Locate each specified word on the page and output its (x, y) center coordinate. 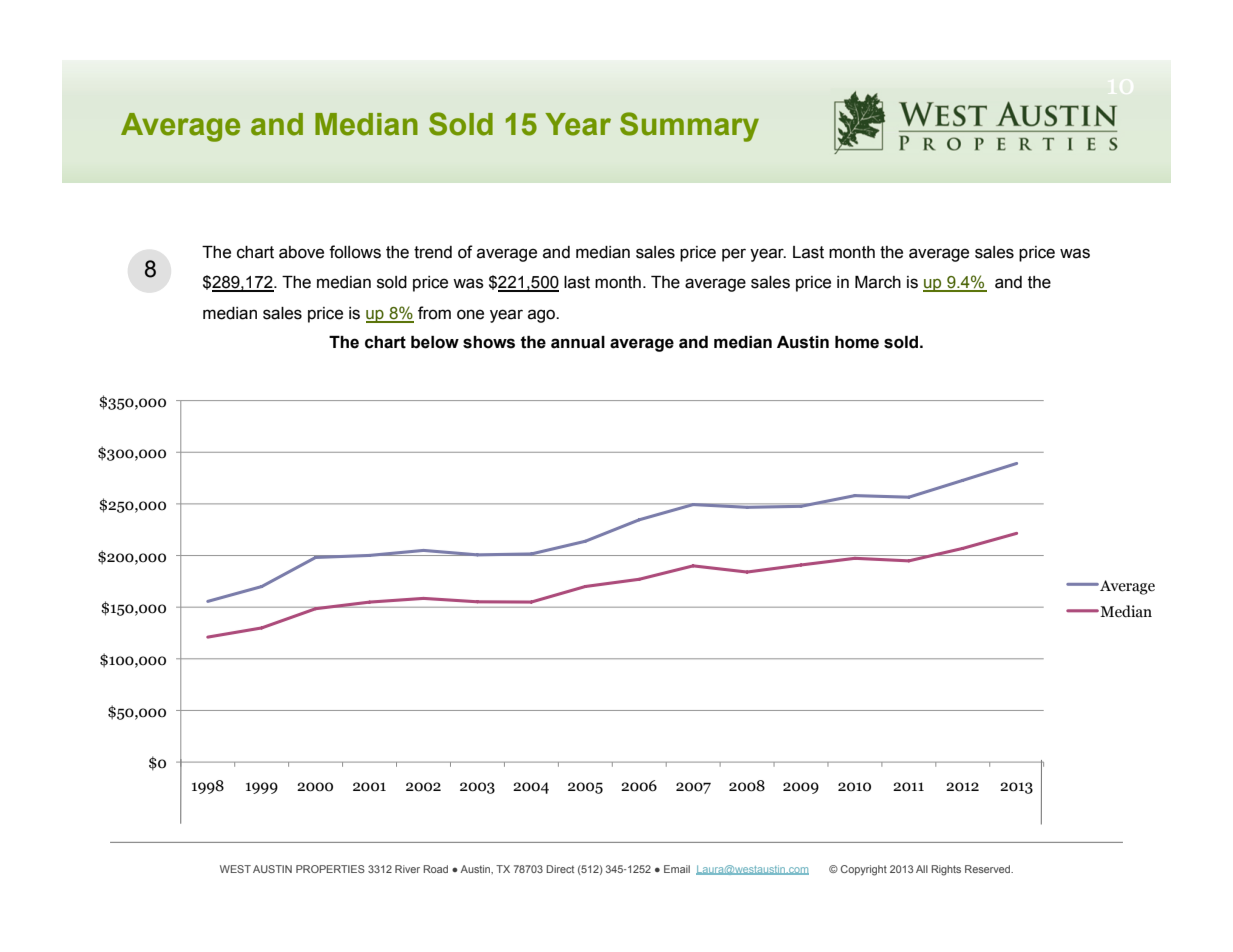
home (857, 342)
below (435, 342)
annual (578, 342)
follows (355, 252)
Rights (946, 870)
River (407, 869)
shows (489, 342)
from (434, 313)
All (922, 869)
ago (542, 316)
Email (677, 869)
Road (435, 869)
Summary (689, 127)
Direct (560, 869)
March (878, 282)
